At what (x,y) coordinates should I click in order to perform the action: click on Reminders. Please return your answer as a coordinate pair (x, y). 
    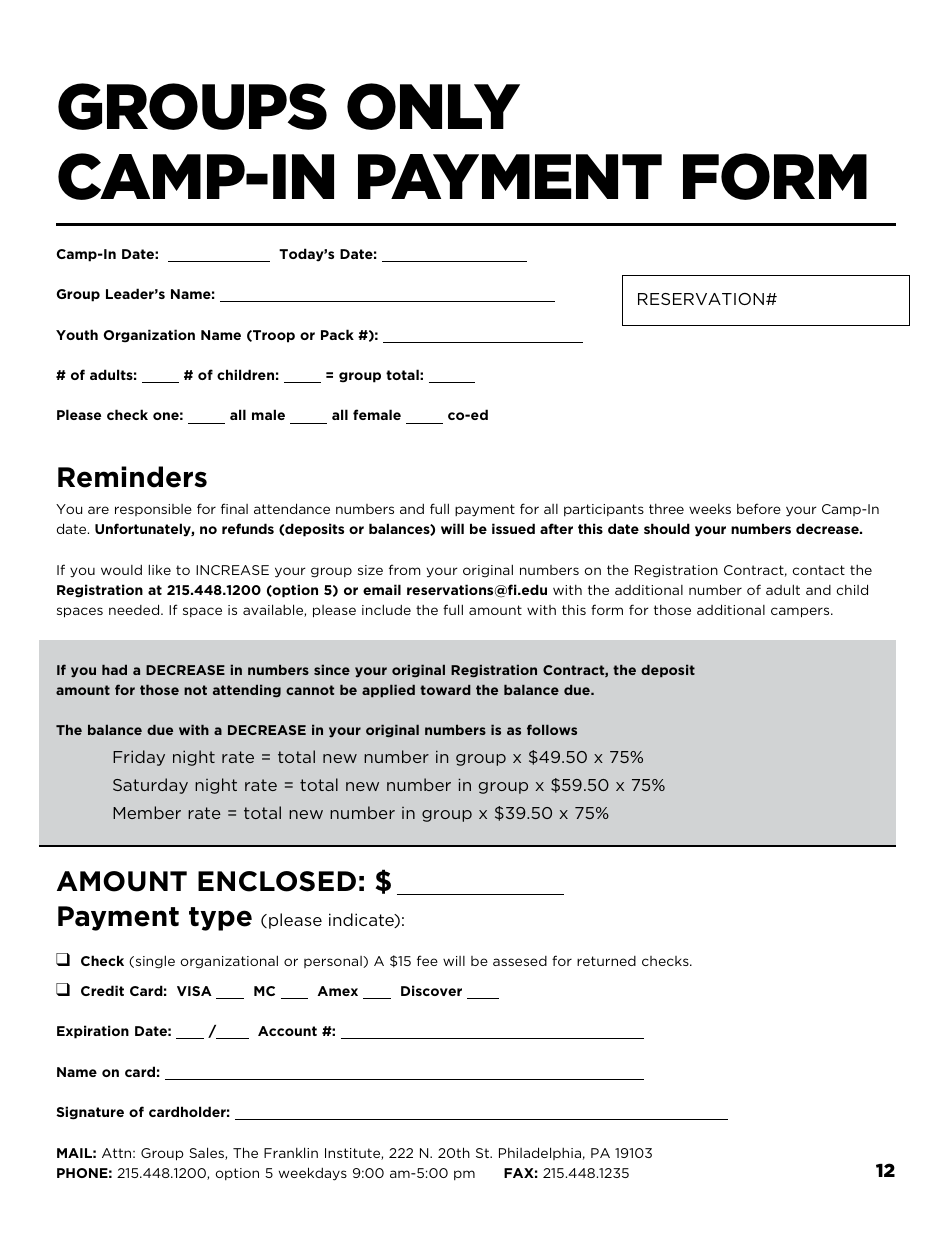
    Looking at the image, I should click on (132, 477).
